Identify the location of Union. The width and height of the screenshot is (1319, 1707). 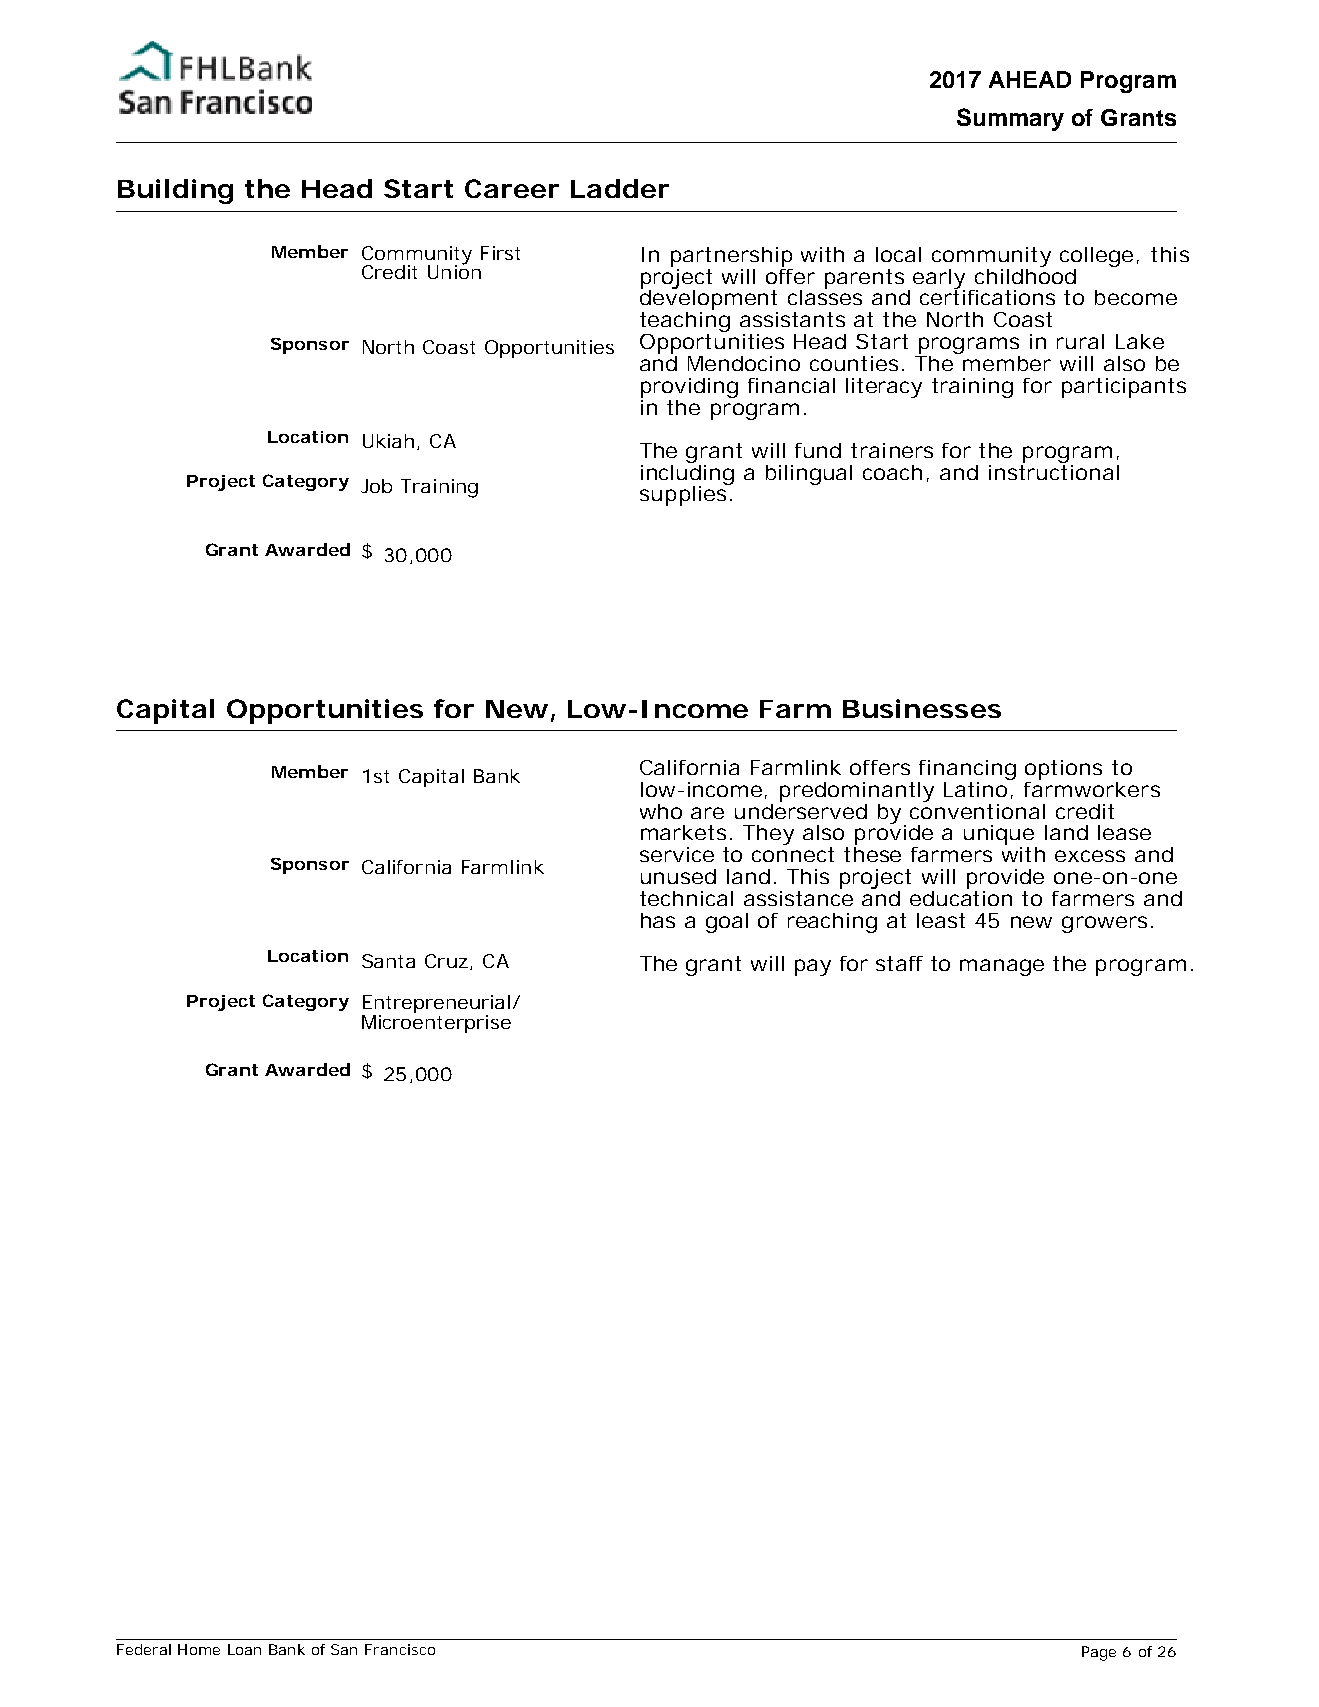
(454, 271).
